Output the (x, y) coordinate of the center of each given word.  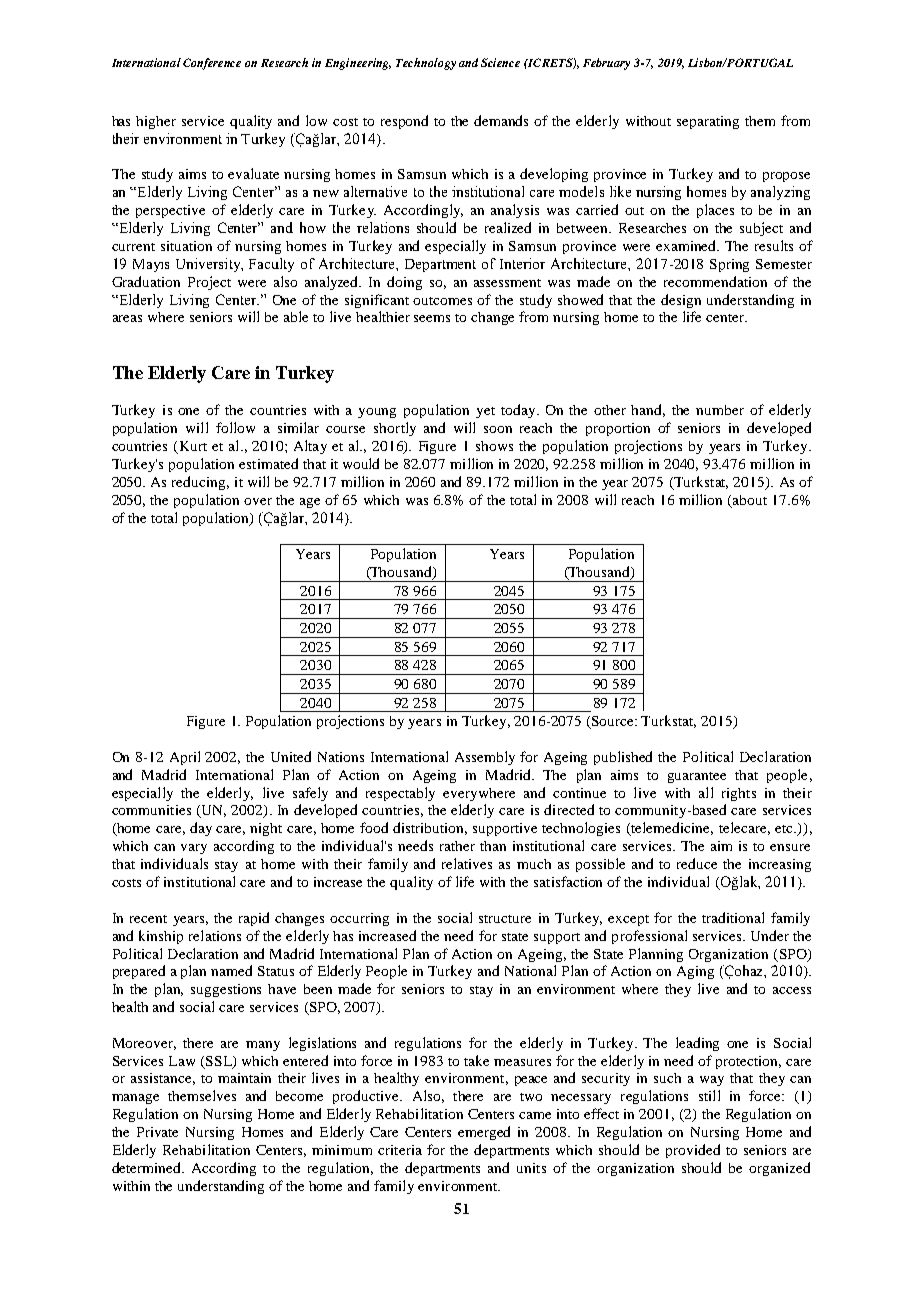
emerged (484, 1133)
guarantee (697, 777)
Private (157, 1132)
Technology (426, 64)
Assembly (485, 758)
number (720, 410)
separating (708, 122)
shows (494, 446)
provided (693, 1151)
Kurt (192, 447)
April (185, 758)
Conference (212, 64)
